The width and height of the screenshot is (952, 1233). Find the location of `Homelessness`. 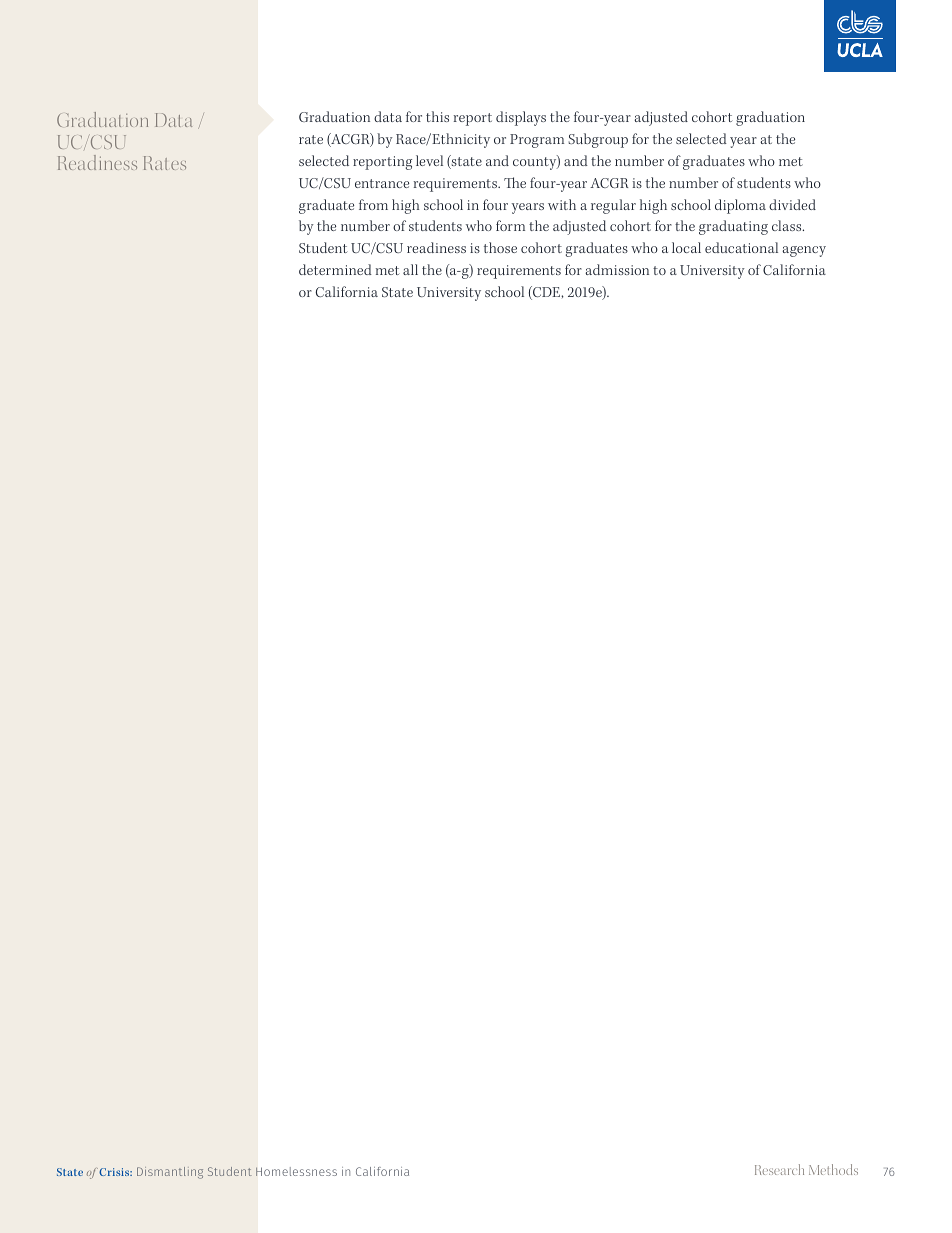

Homelessness is located at coordinates (296, 1171).
